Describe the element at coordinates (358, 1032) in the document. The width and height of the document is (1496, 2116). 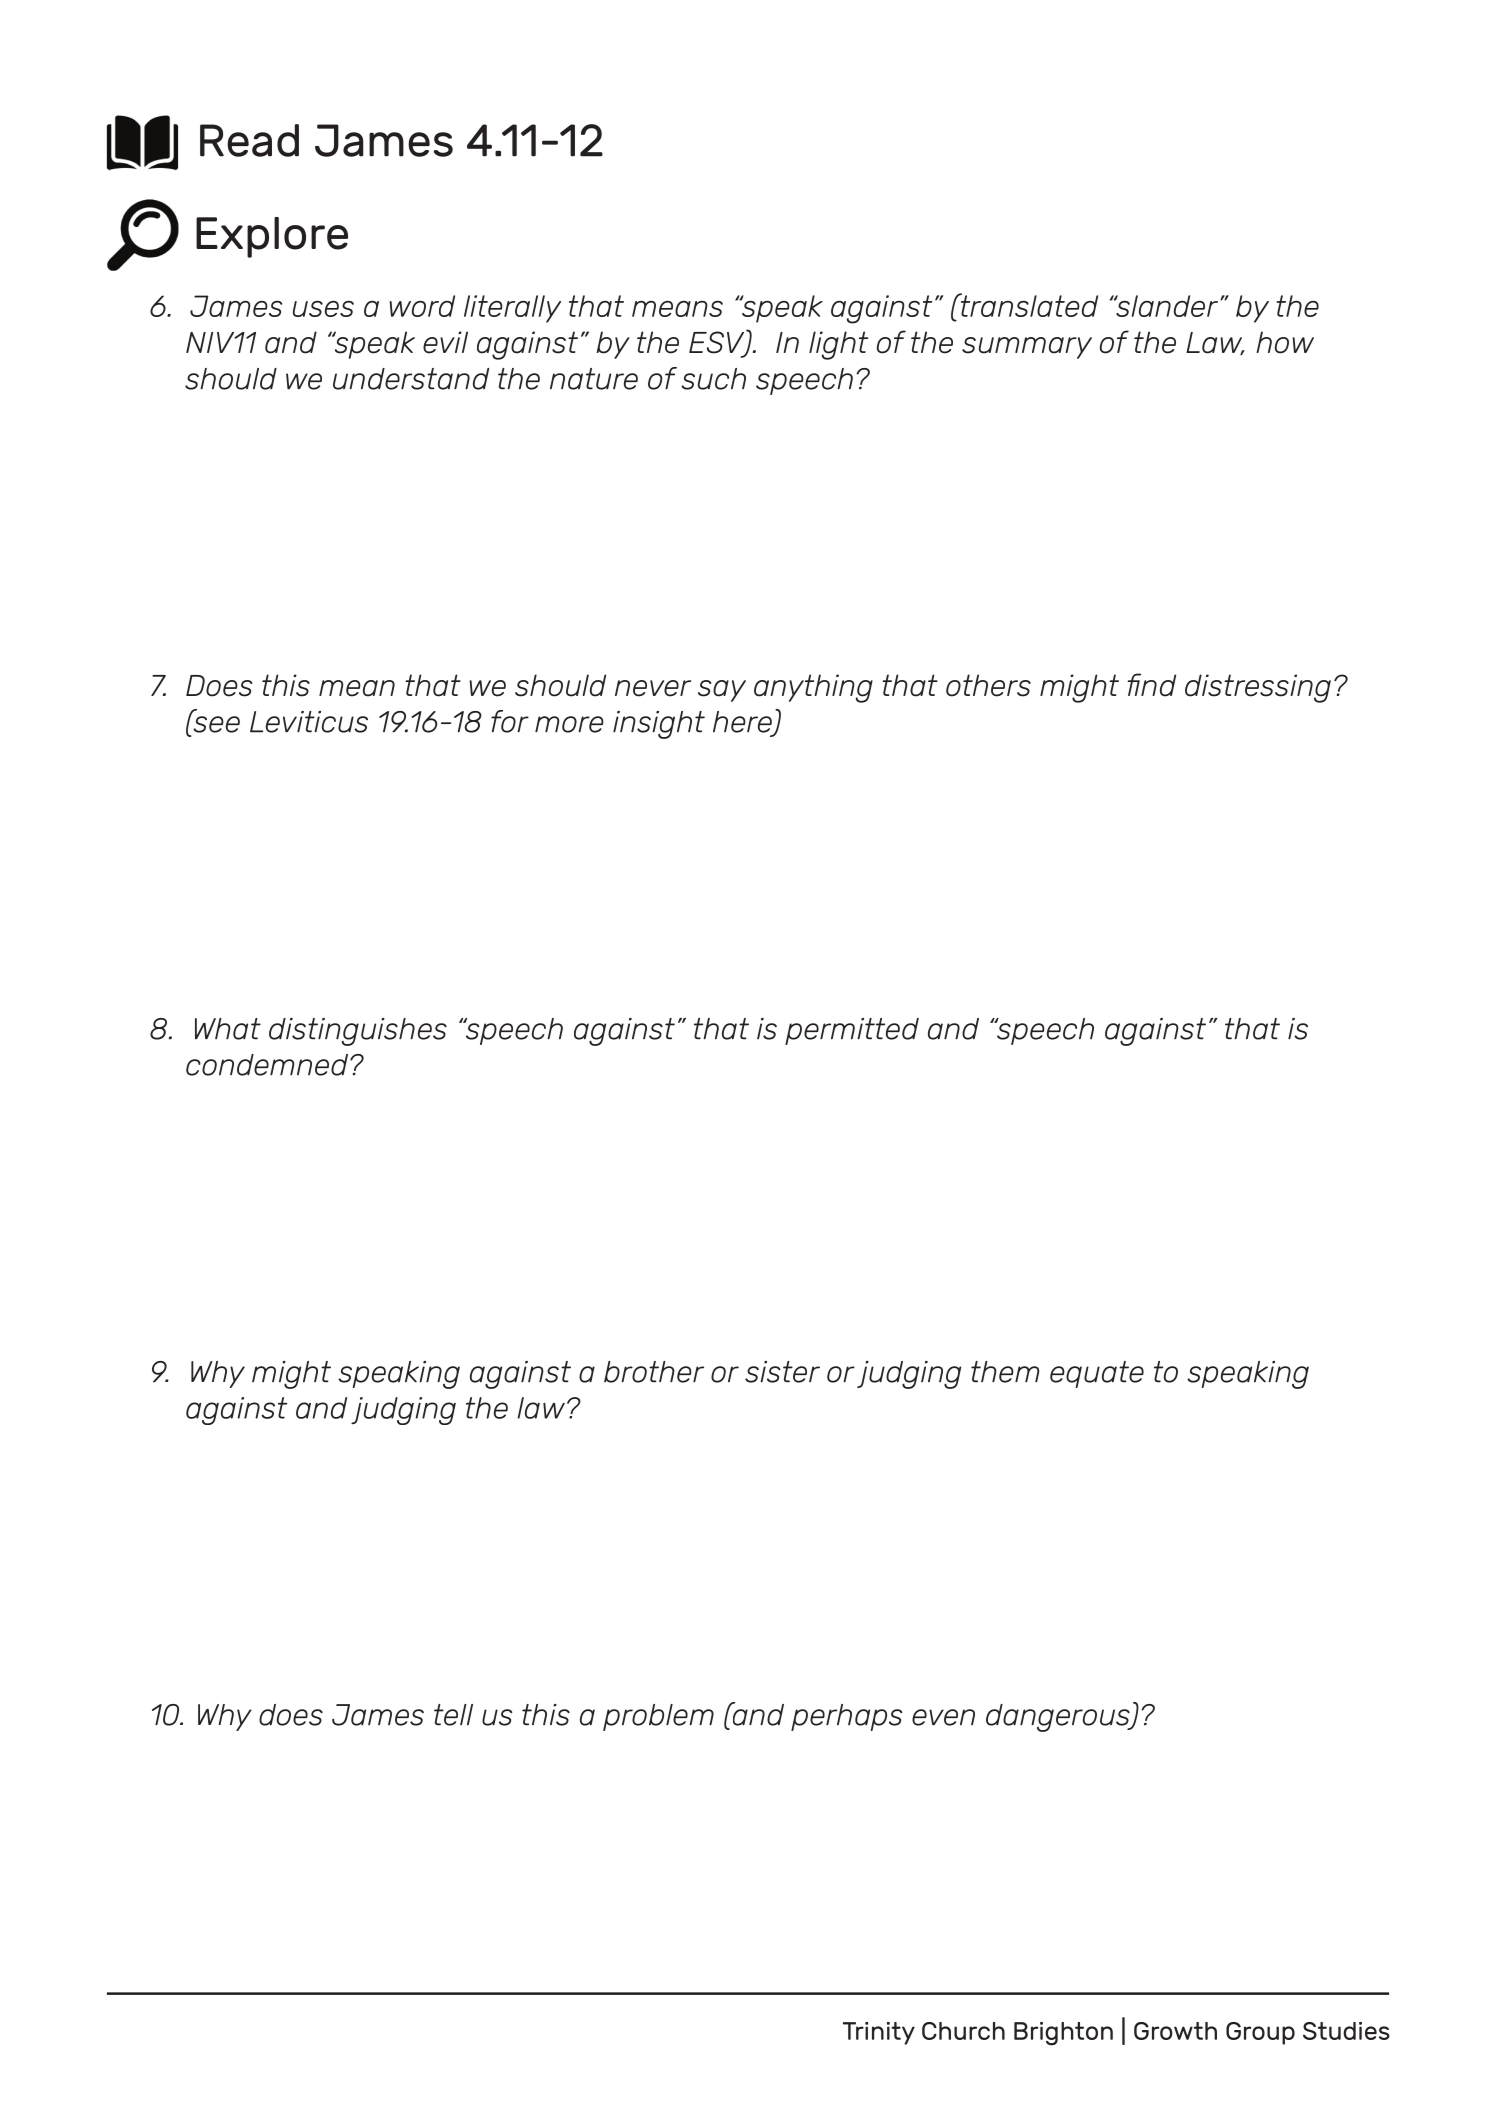
I see `distinguishes` at that location.
